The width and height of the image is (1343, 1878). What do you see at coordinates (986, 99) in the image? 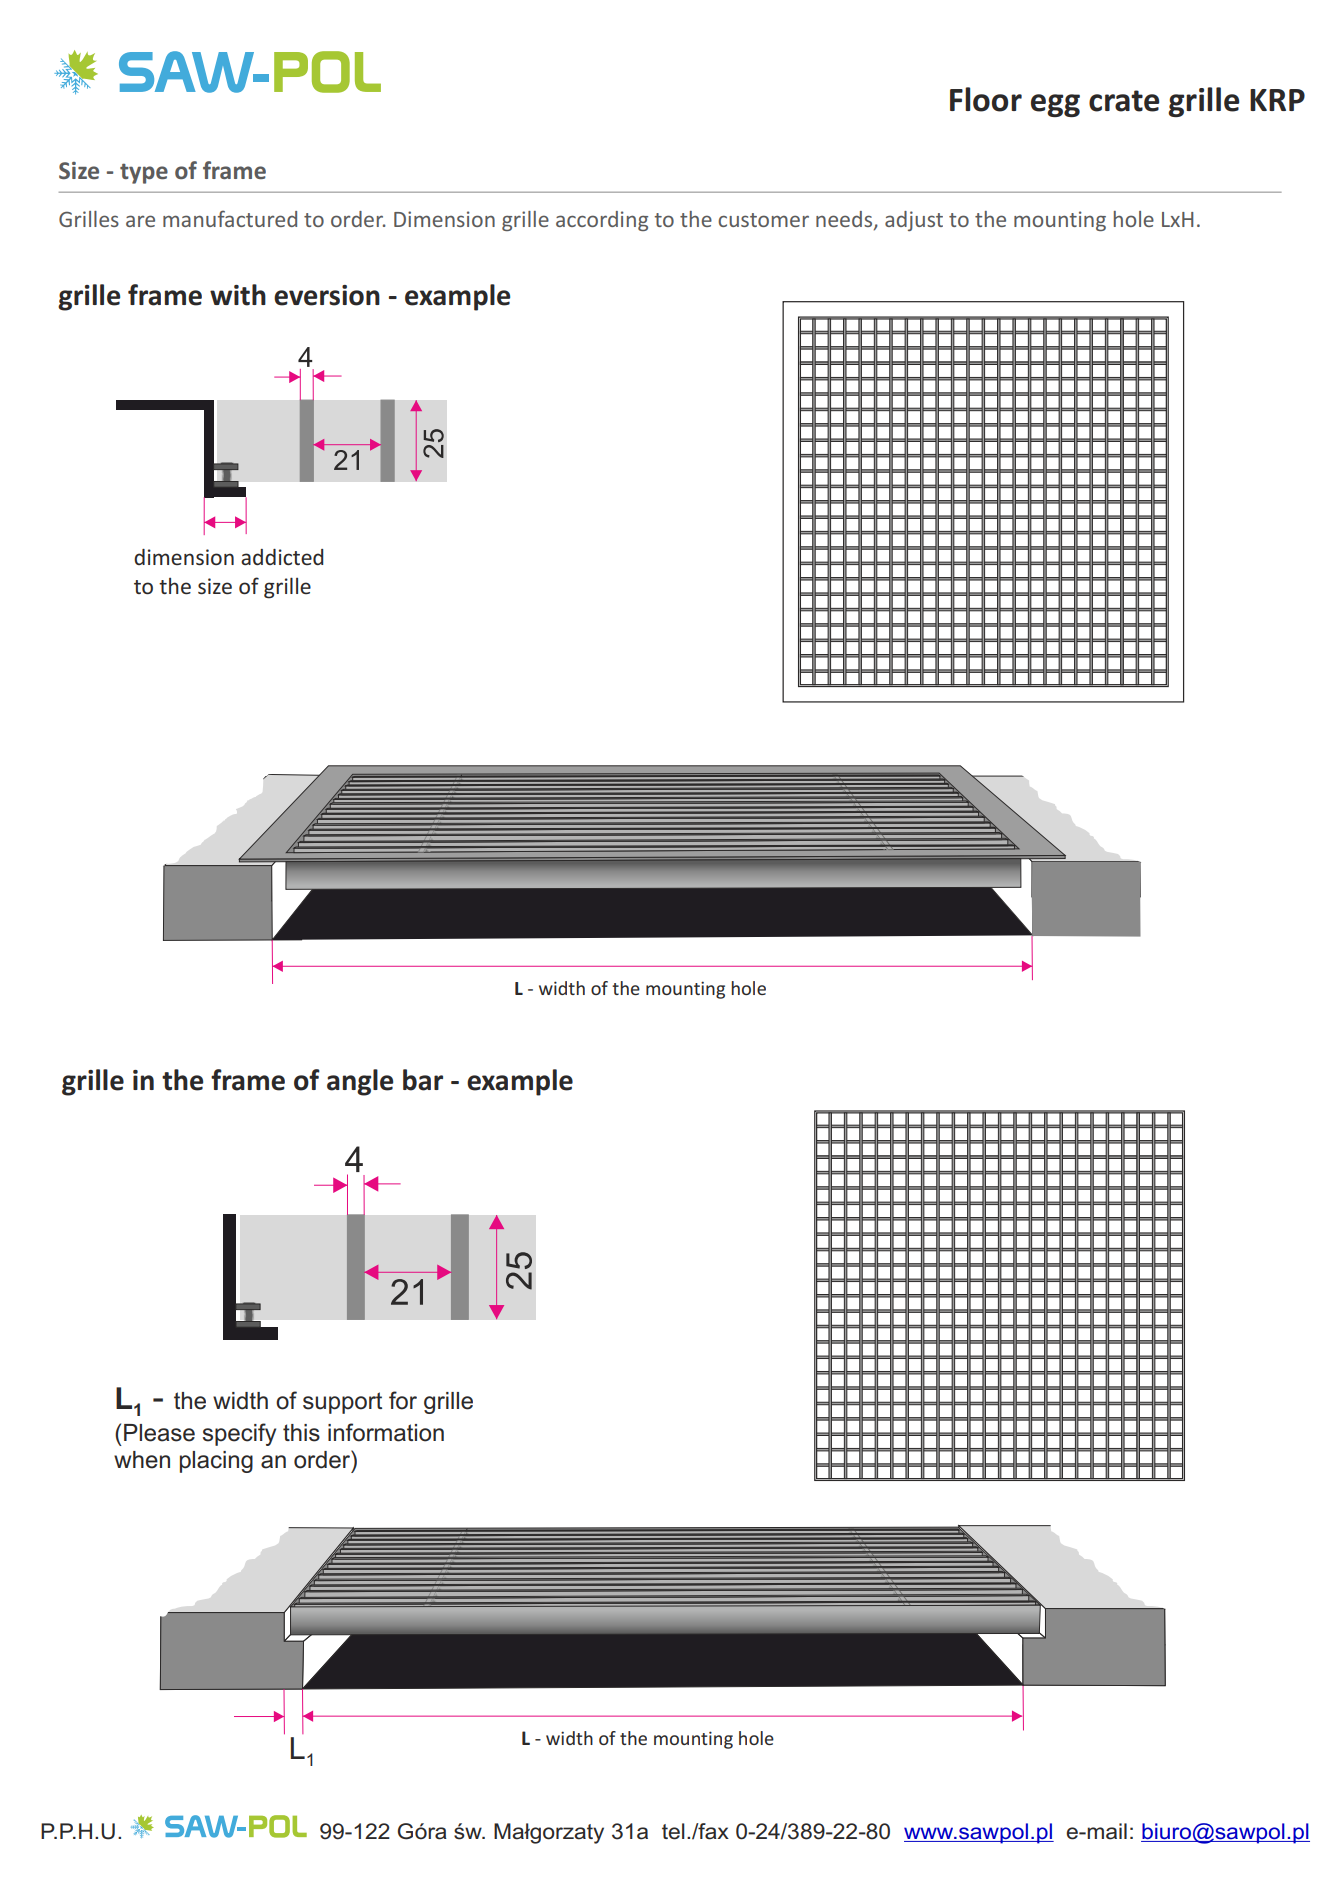
I see `Floor` at bounding box center [986, 99].
